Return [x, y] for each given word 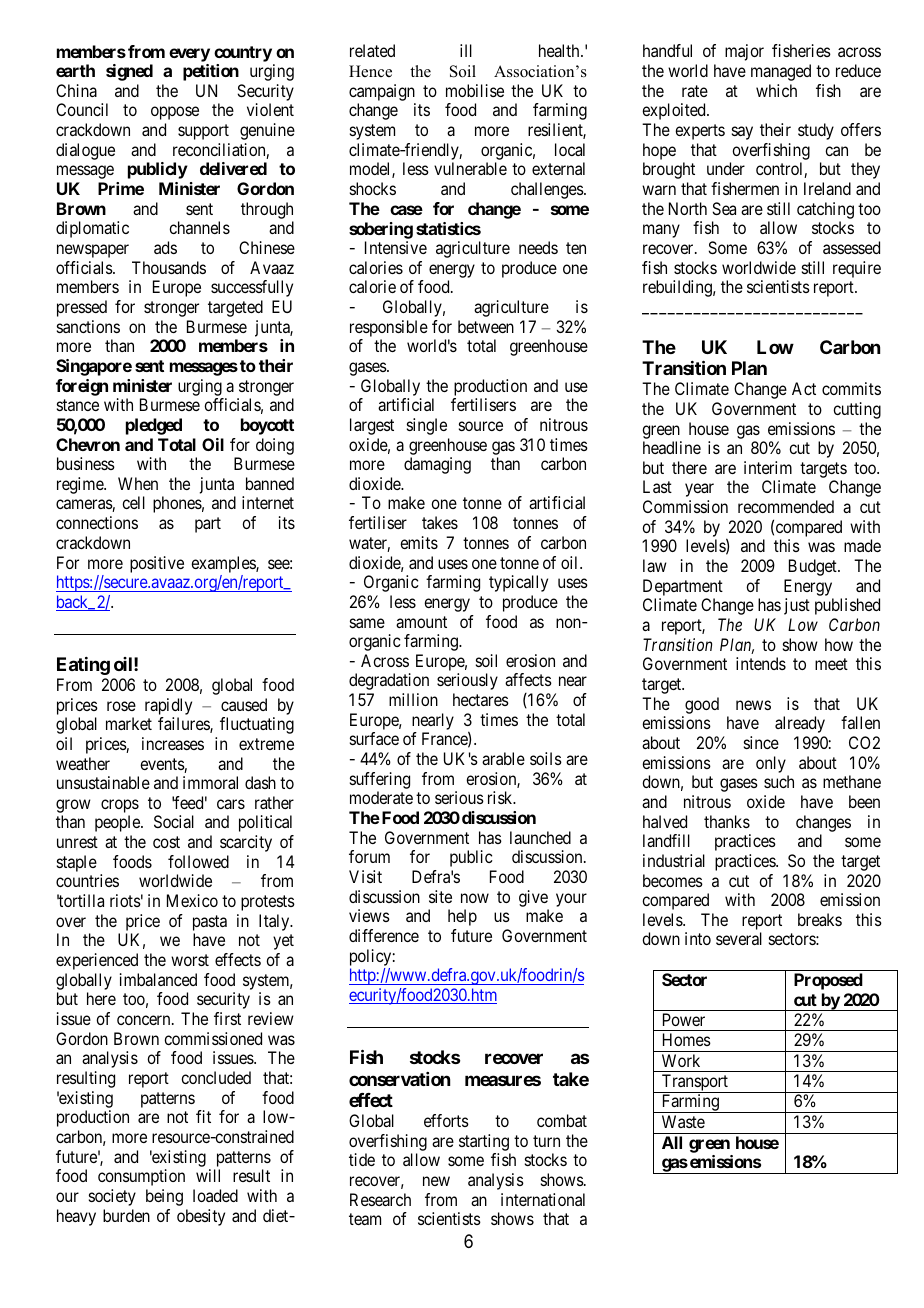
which [776, 90]
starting [484, 1142]
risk [501, 797]
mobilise [475, 90]
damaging [437, 465]
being [164, 1197]
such [779, 781]
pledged [154, 426]
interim [768, 467]
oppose [175, 113]
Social [174, 821]
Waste [683, 1121]
